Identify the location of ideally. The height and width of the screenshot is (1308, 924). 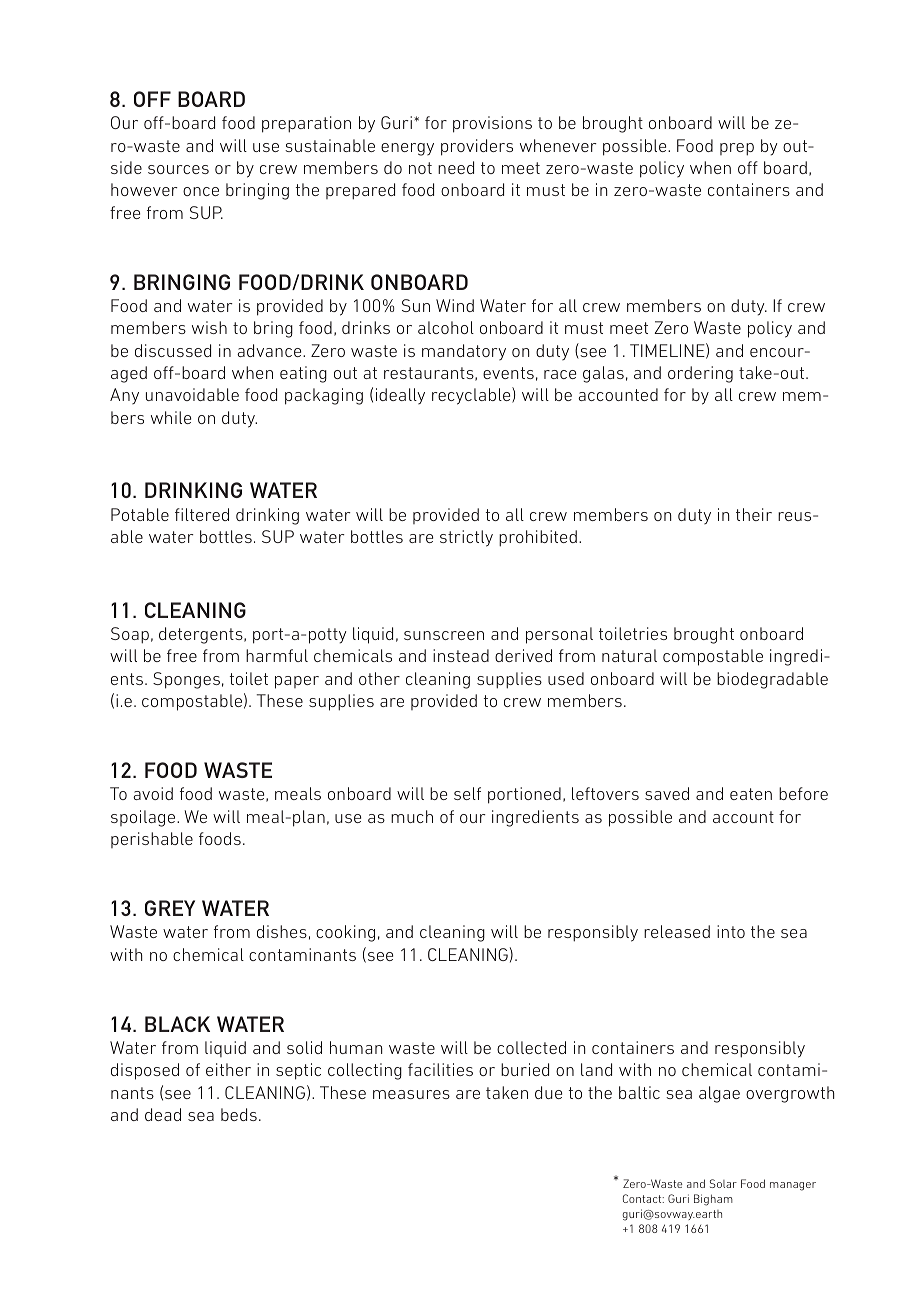
(400, 396).
